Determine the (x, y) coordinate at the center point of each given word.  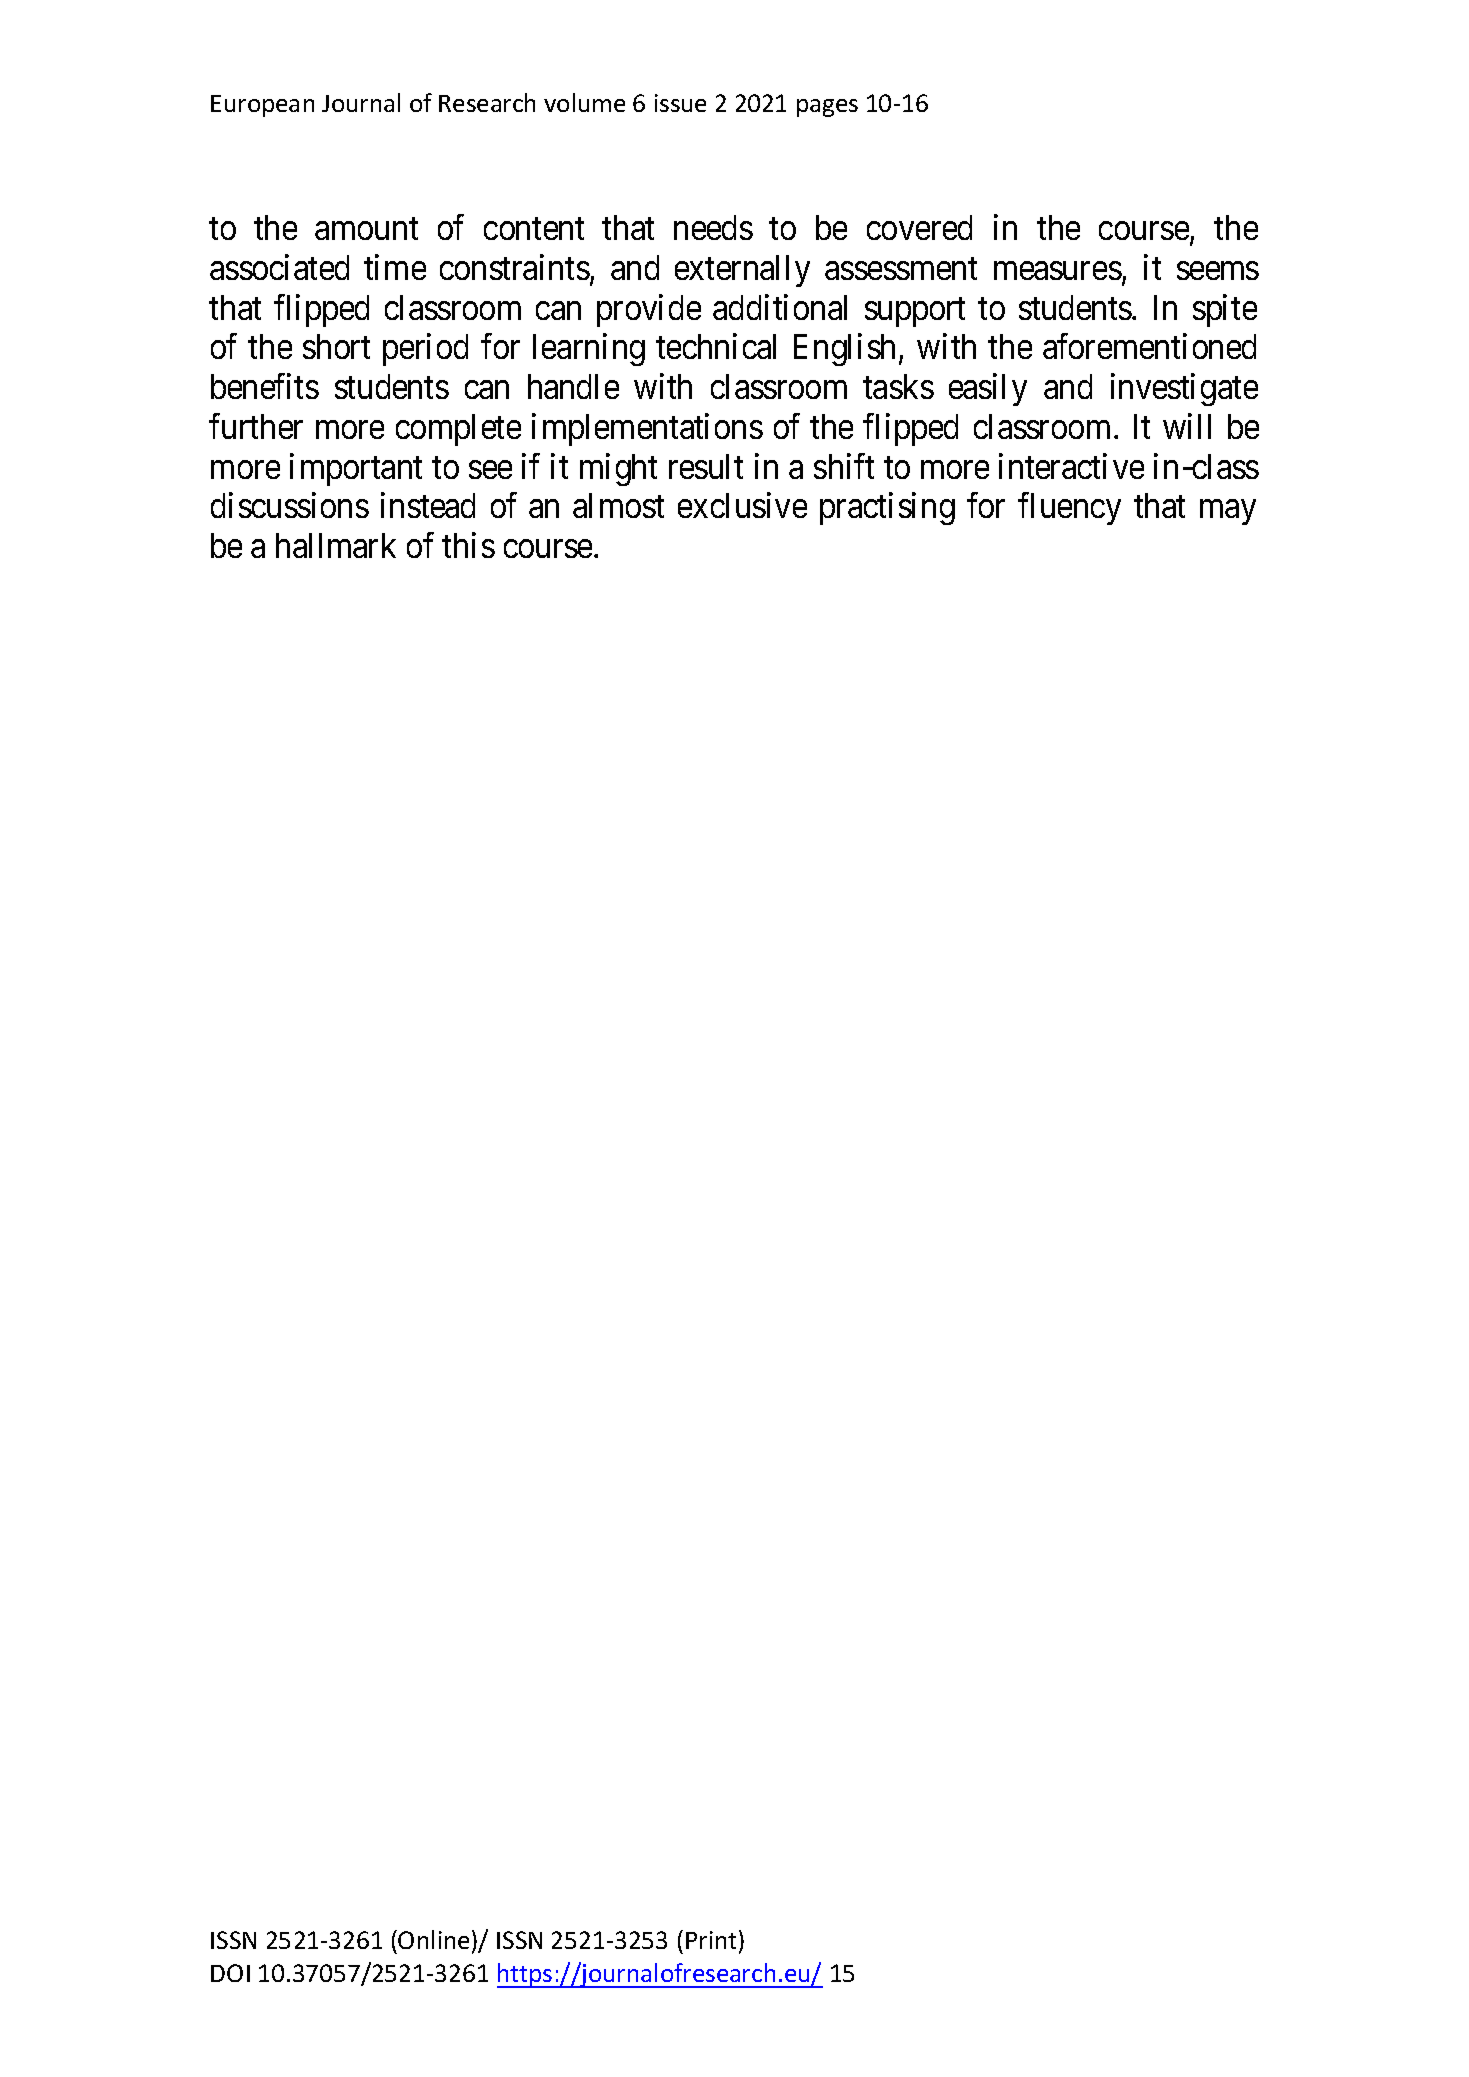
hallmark (336, 545)
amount (366, 229)
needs (713, 227)
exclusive (742, 505)
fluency (1069, 509)
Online (433, 1939)
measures (1058, 271)
